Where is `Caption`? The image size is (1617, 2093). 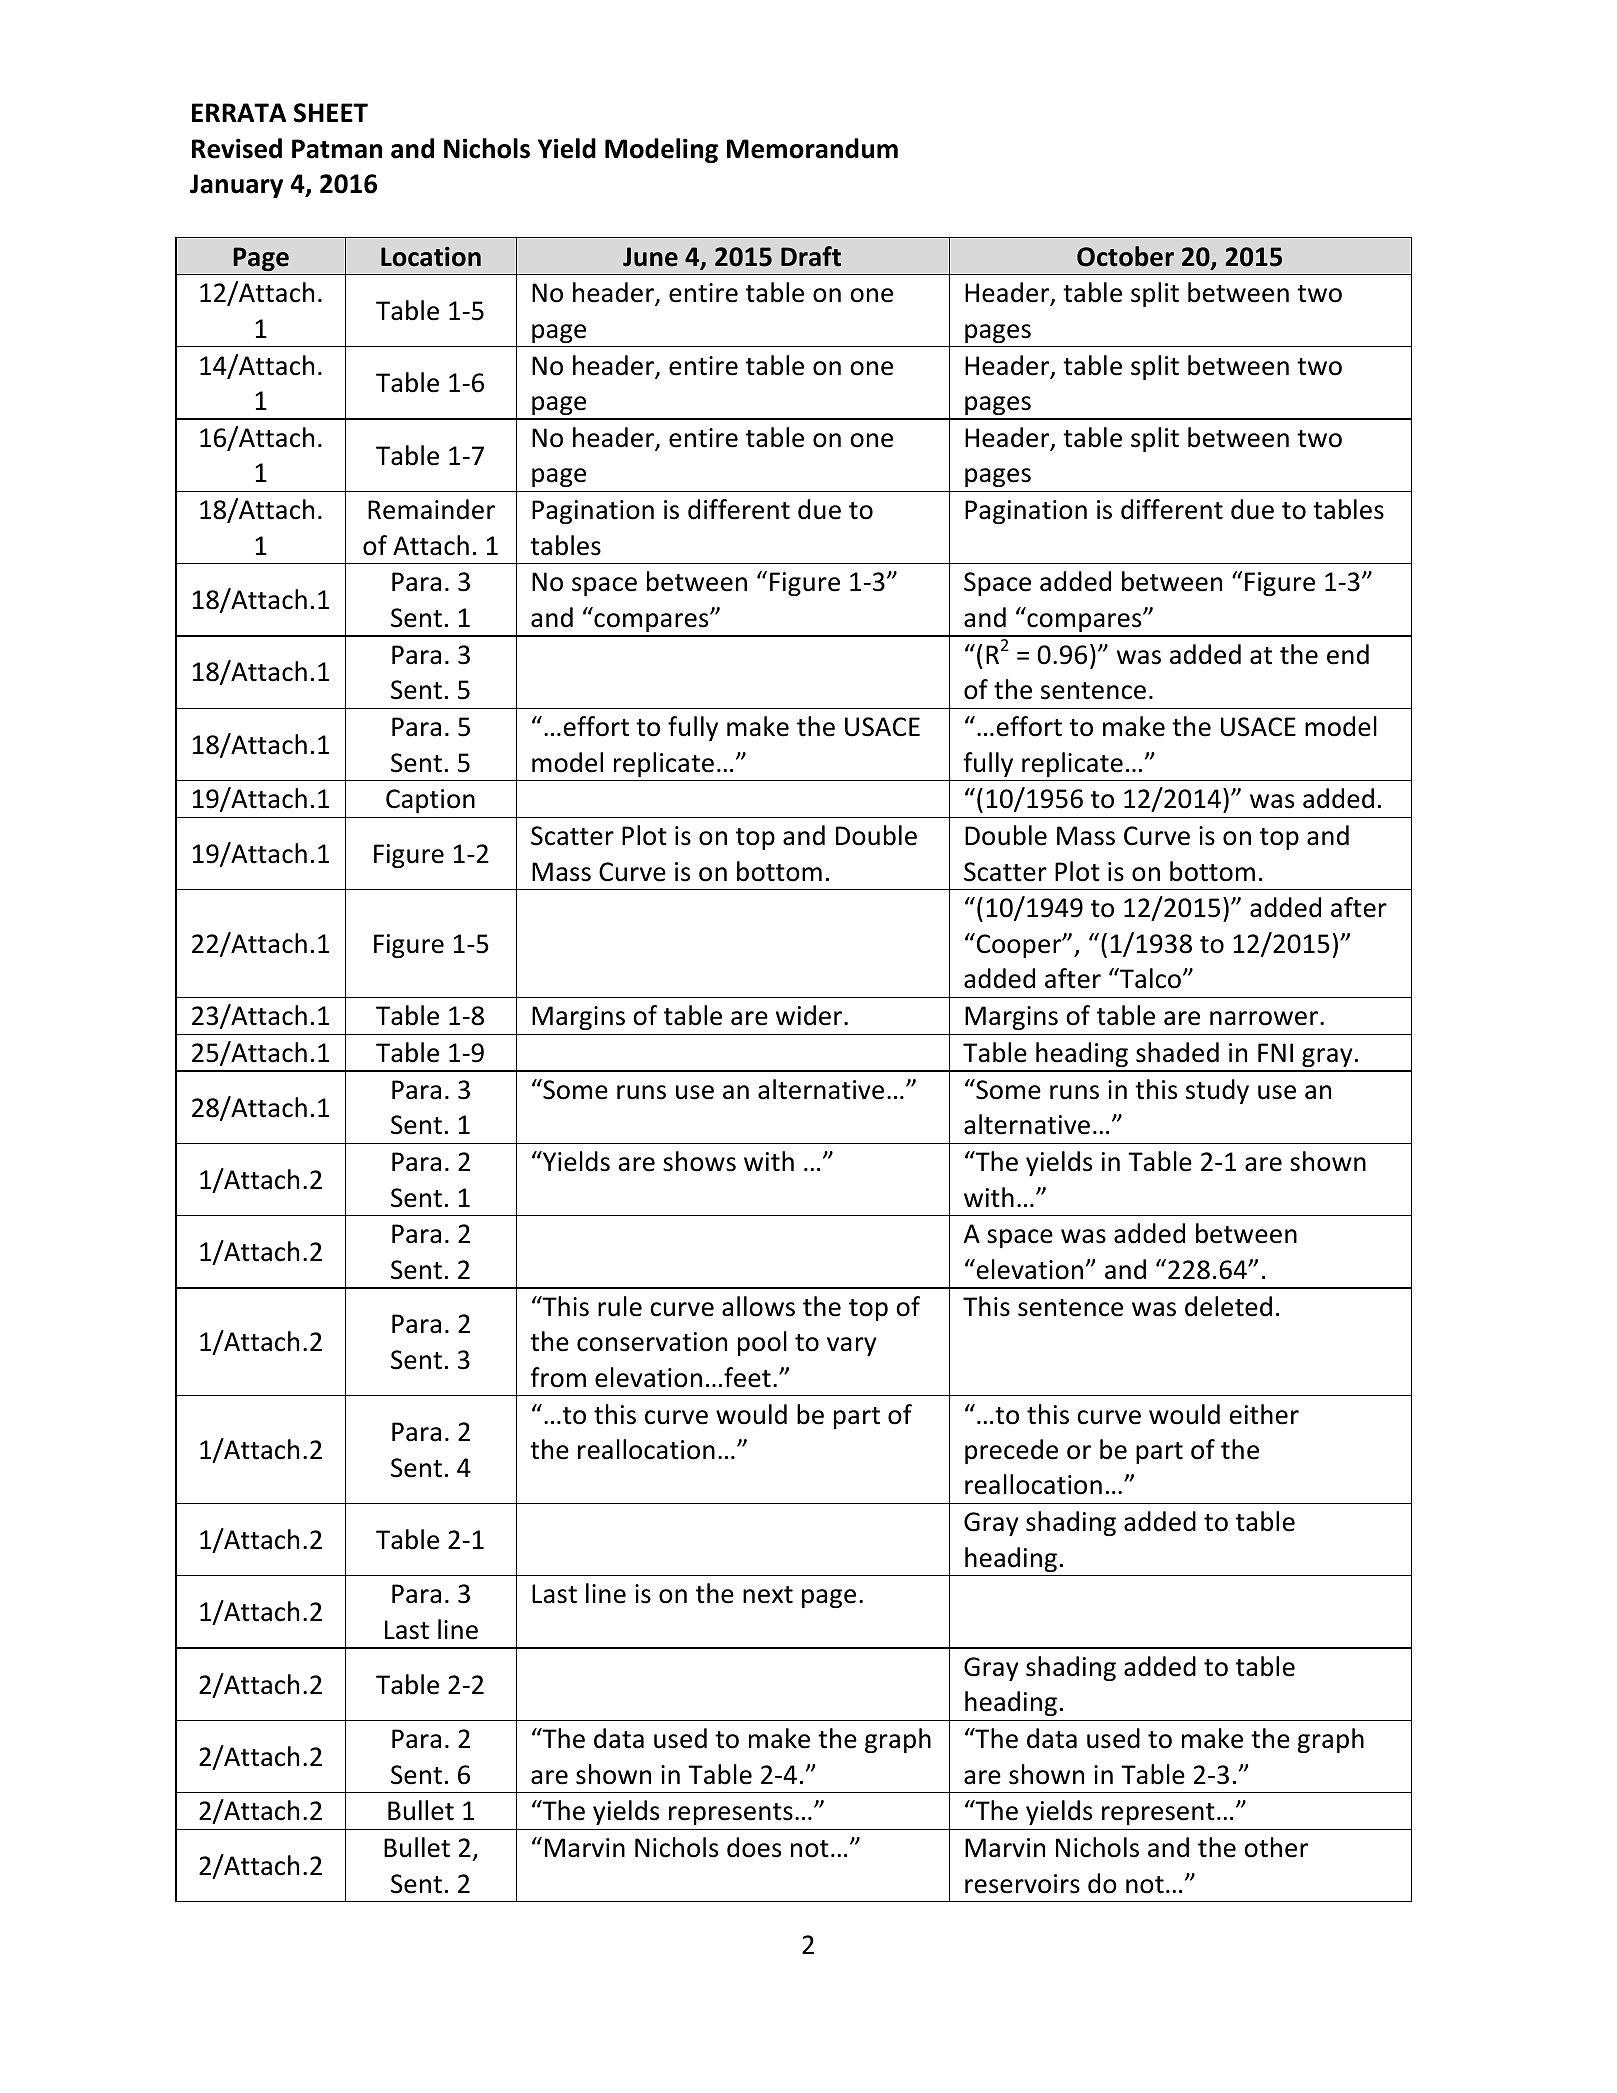 Caption is located at coordinates (430, 801).
